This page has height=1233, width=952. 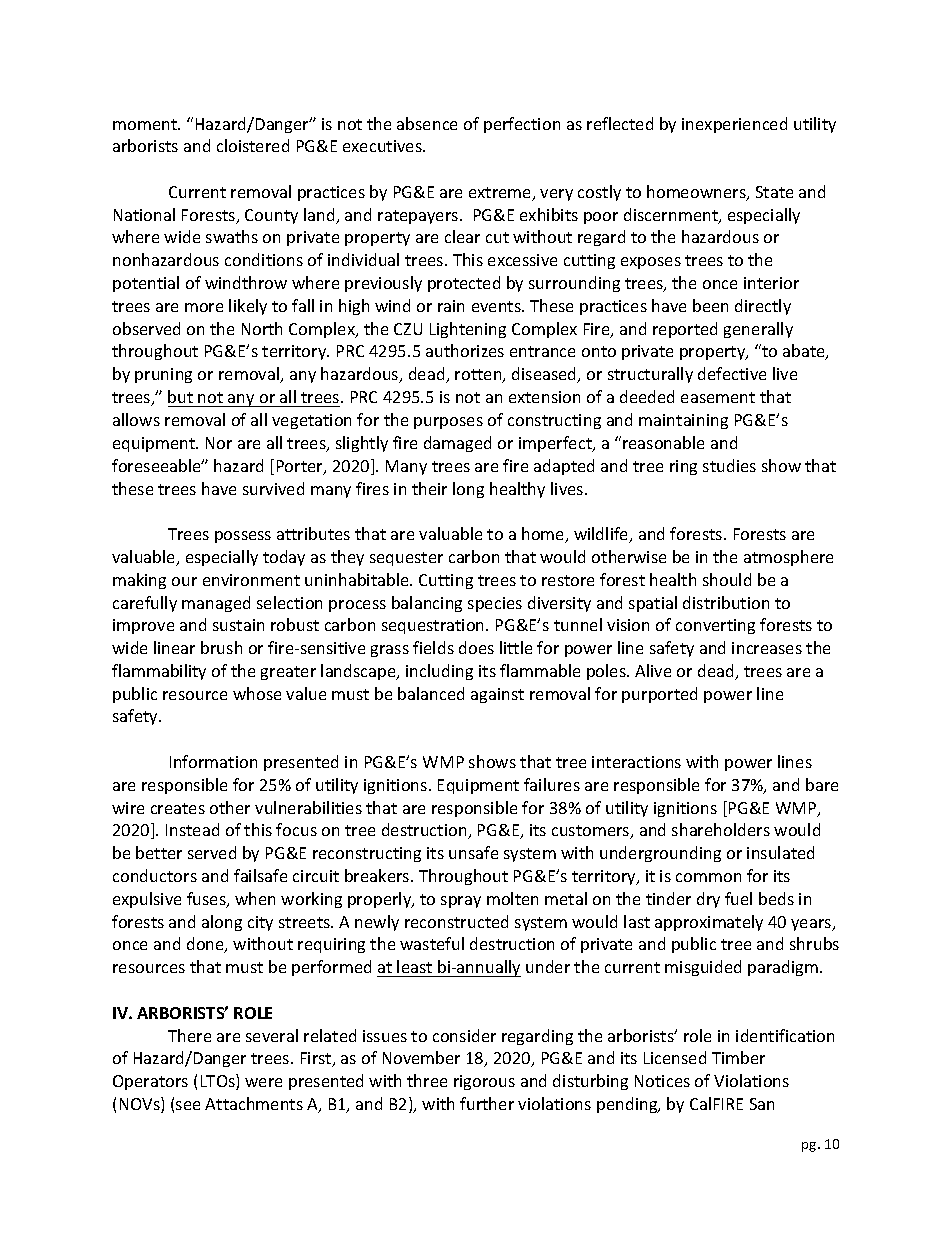 What do you see at coordinates (822, 784) in the page?
I see `bare` at bounding box center [822, 784].
